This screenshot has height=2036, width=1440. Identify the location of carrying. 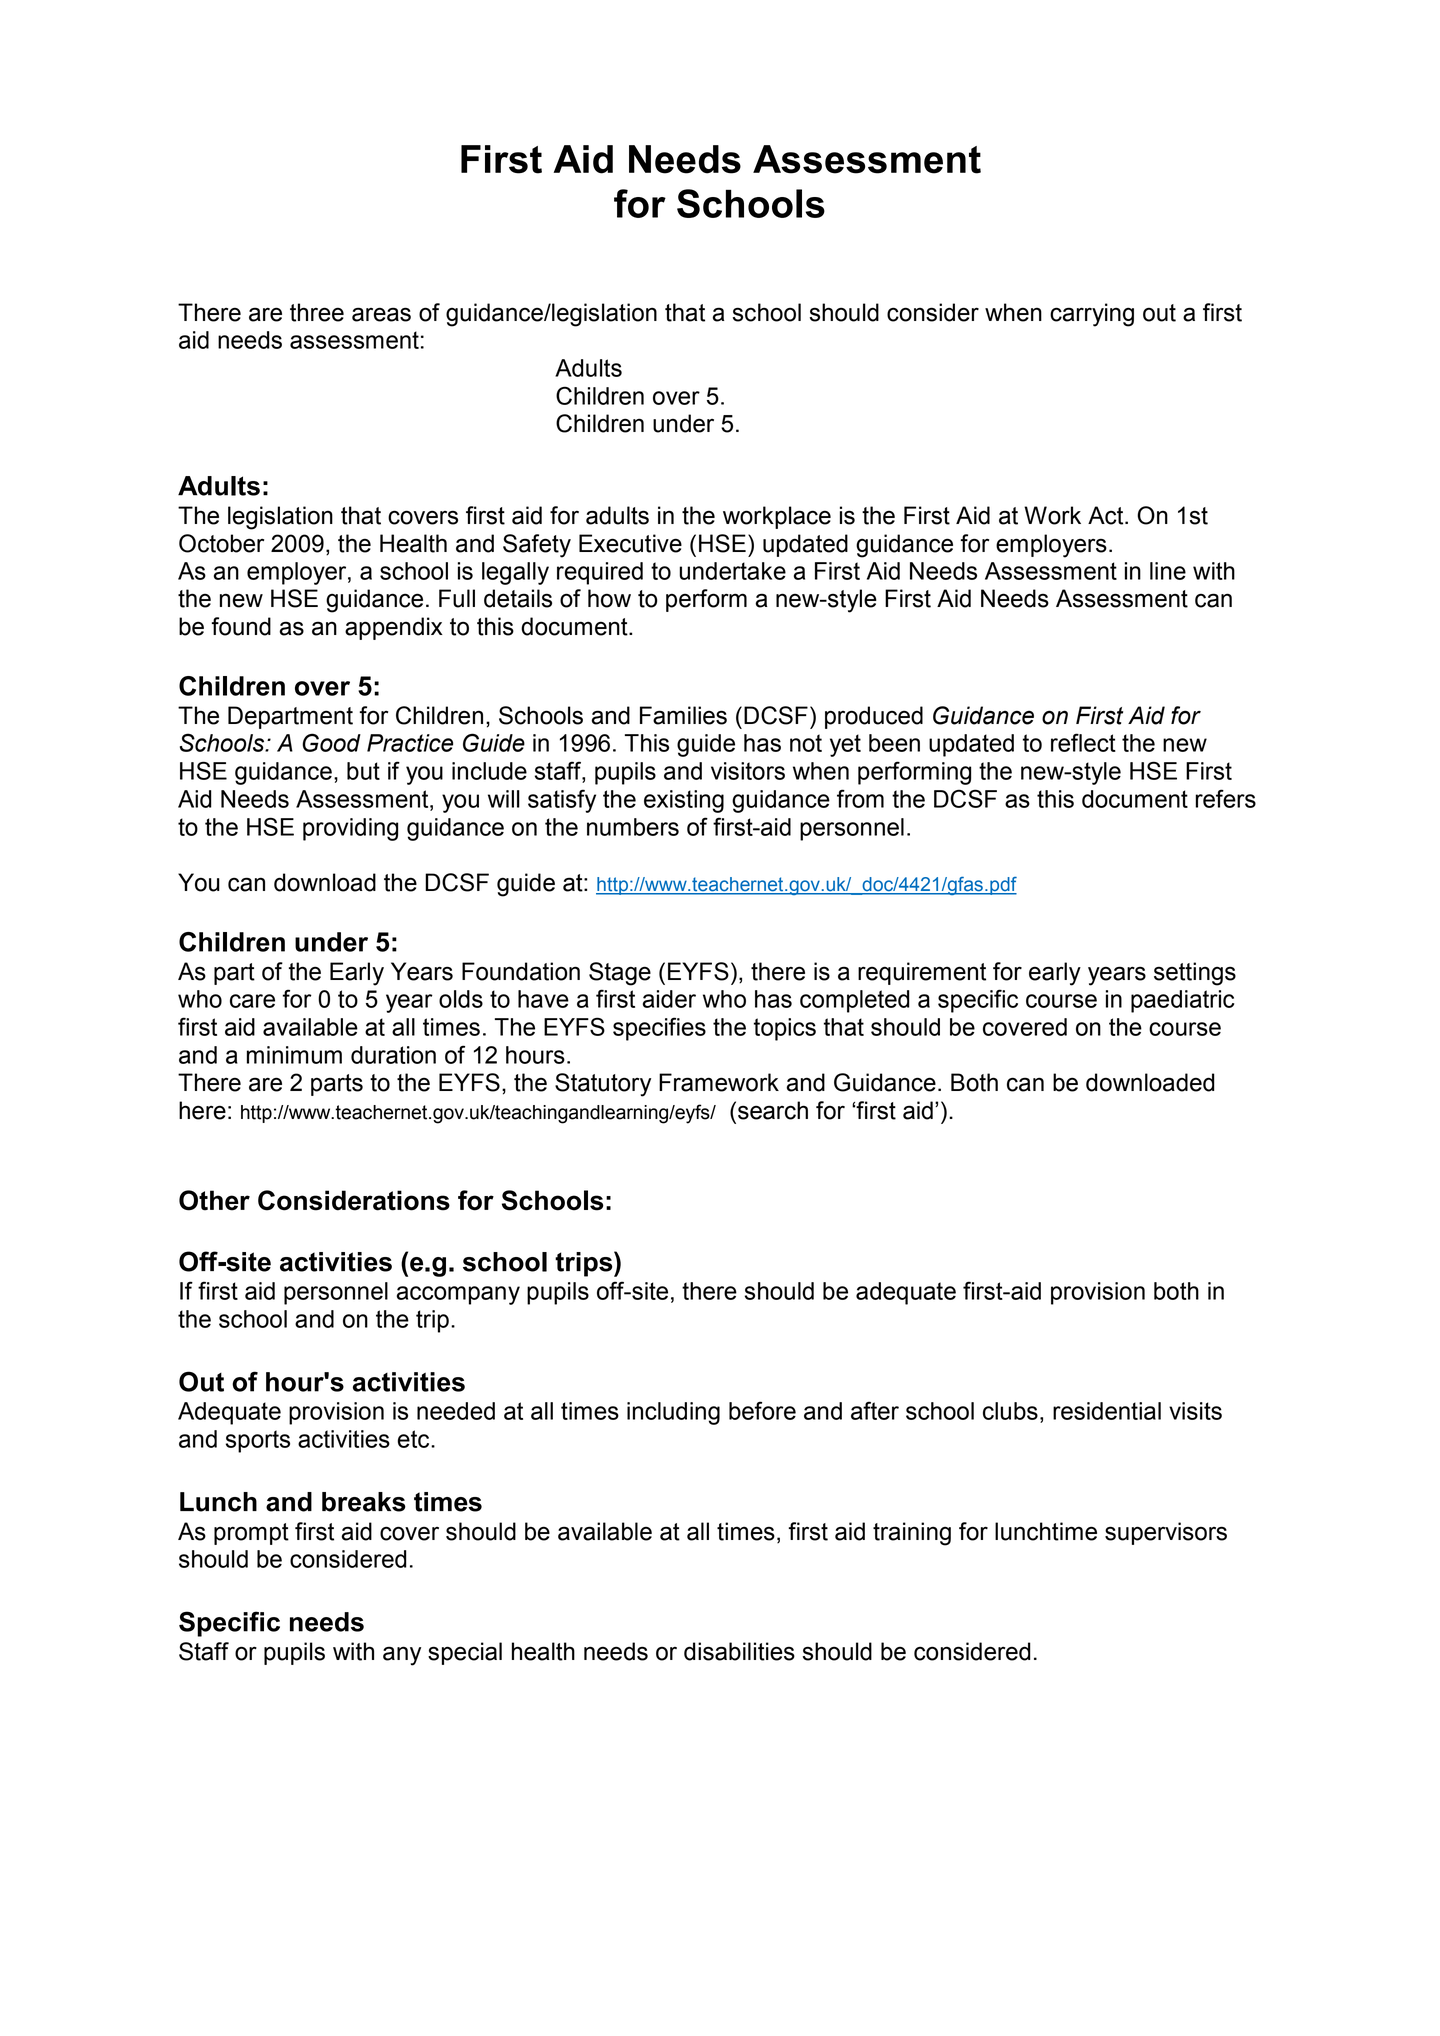
(1092, 315).
